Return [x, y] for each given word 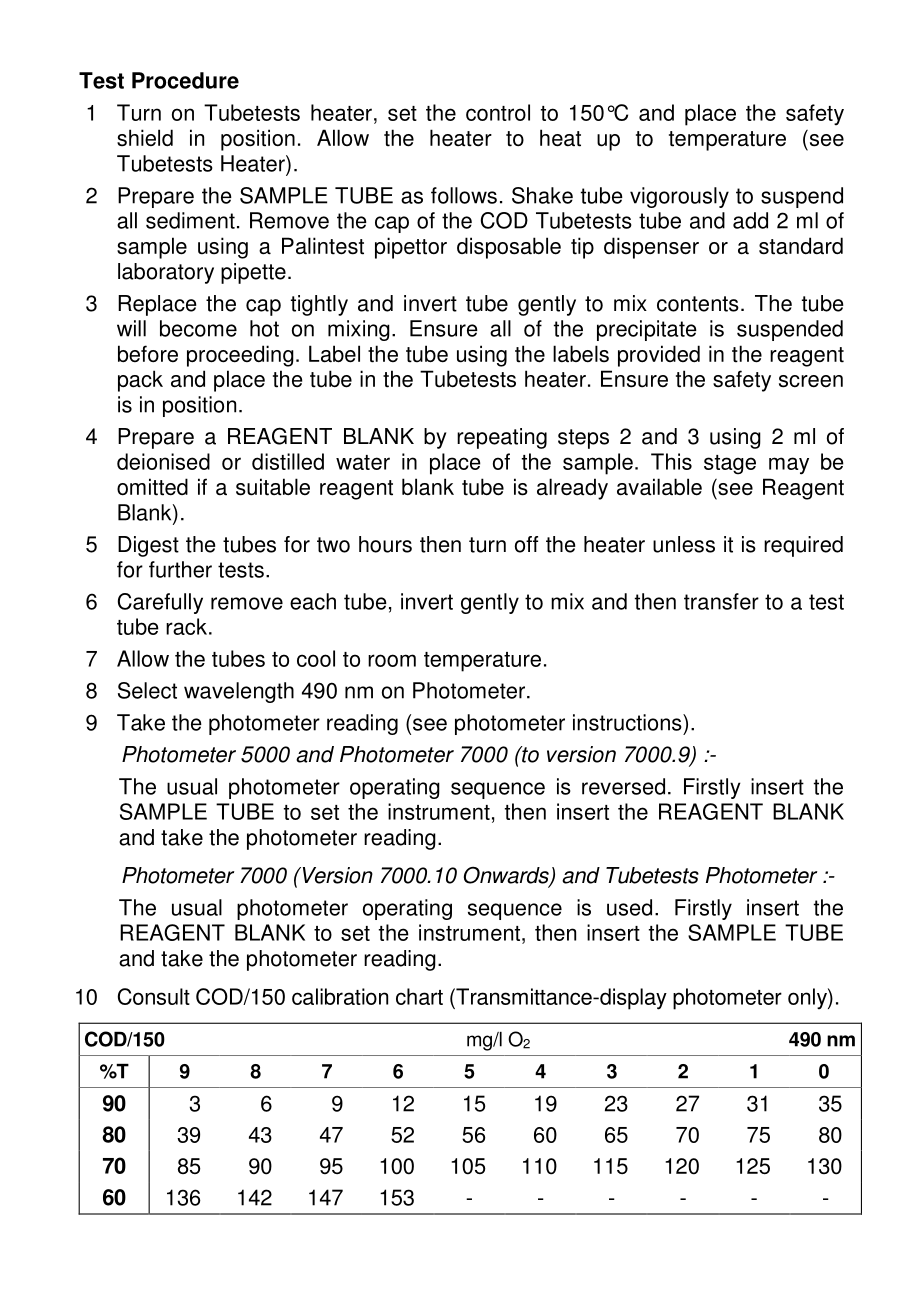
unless [684, 544]
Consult [154, 996]
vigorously [679, 197]
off [526, 544]
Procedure [185, 80]
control [498, 112]
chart [419, 996]
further [180, 569]
